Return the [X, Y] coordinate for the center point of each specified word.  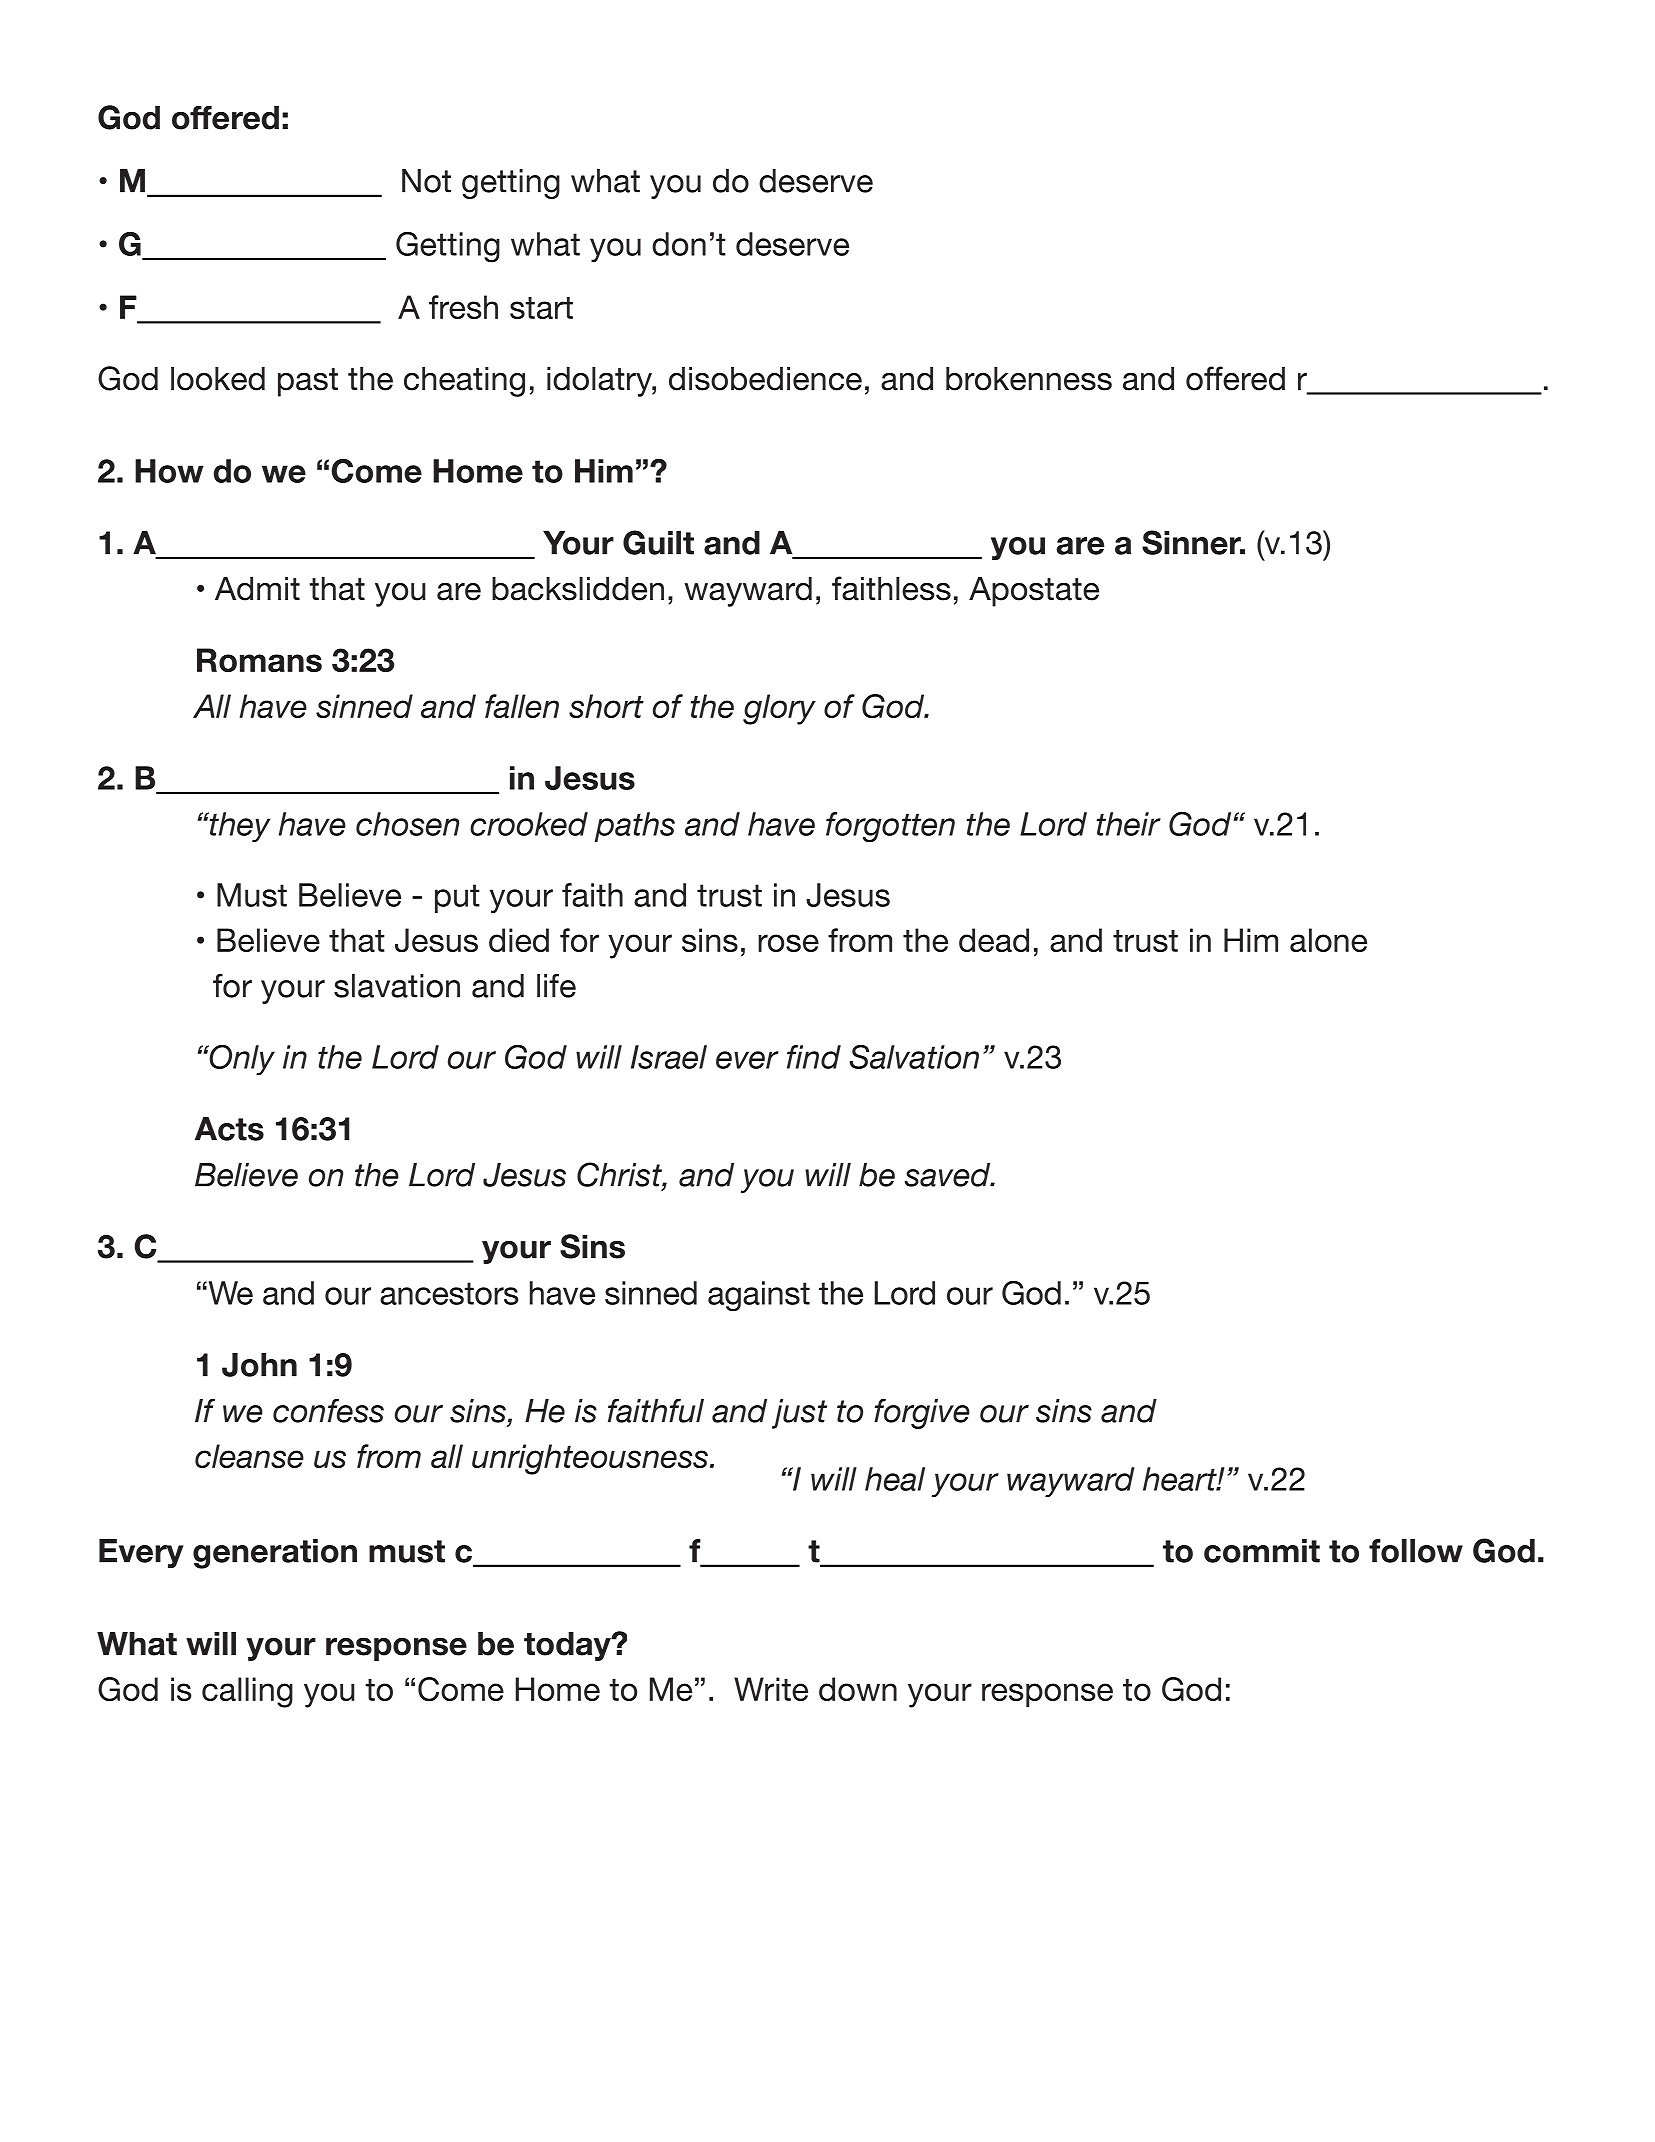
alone [1328, 940]
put [457, 898]
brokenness [1029, 379]
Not [426, 181]
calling [247, 1692]
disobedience [765, 379]
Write [771, 1689]
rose [788, 943]
